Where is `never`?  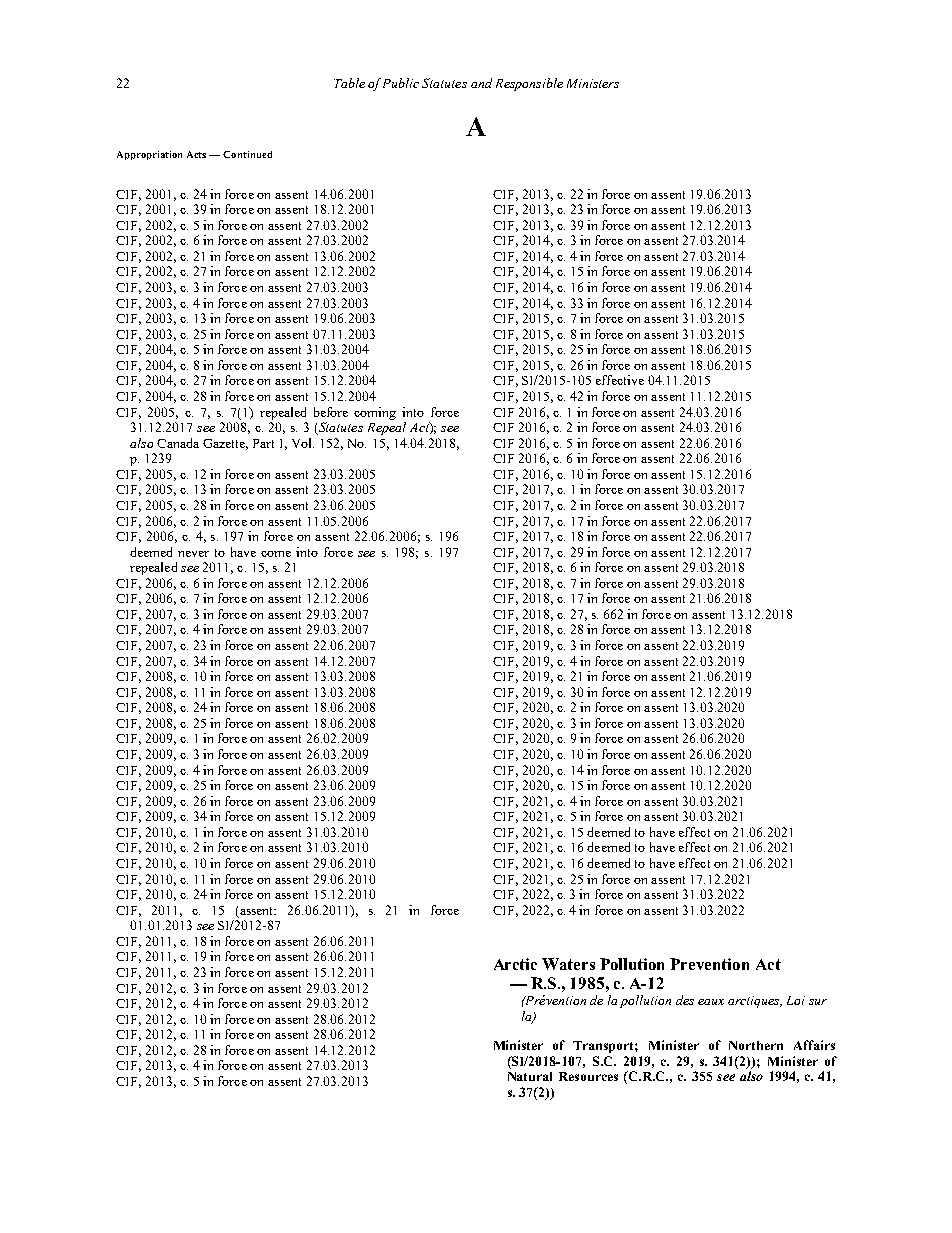
never is located at coordinates (193, 554).
